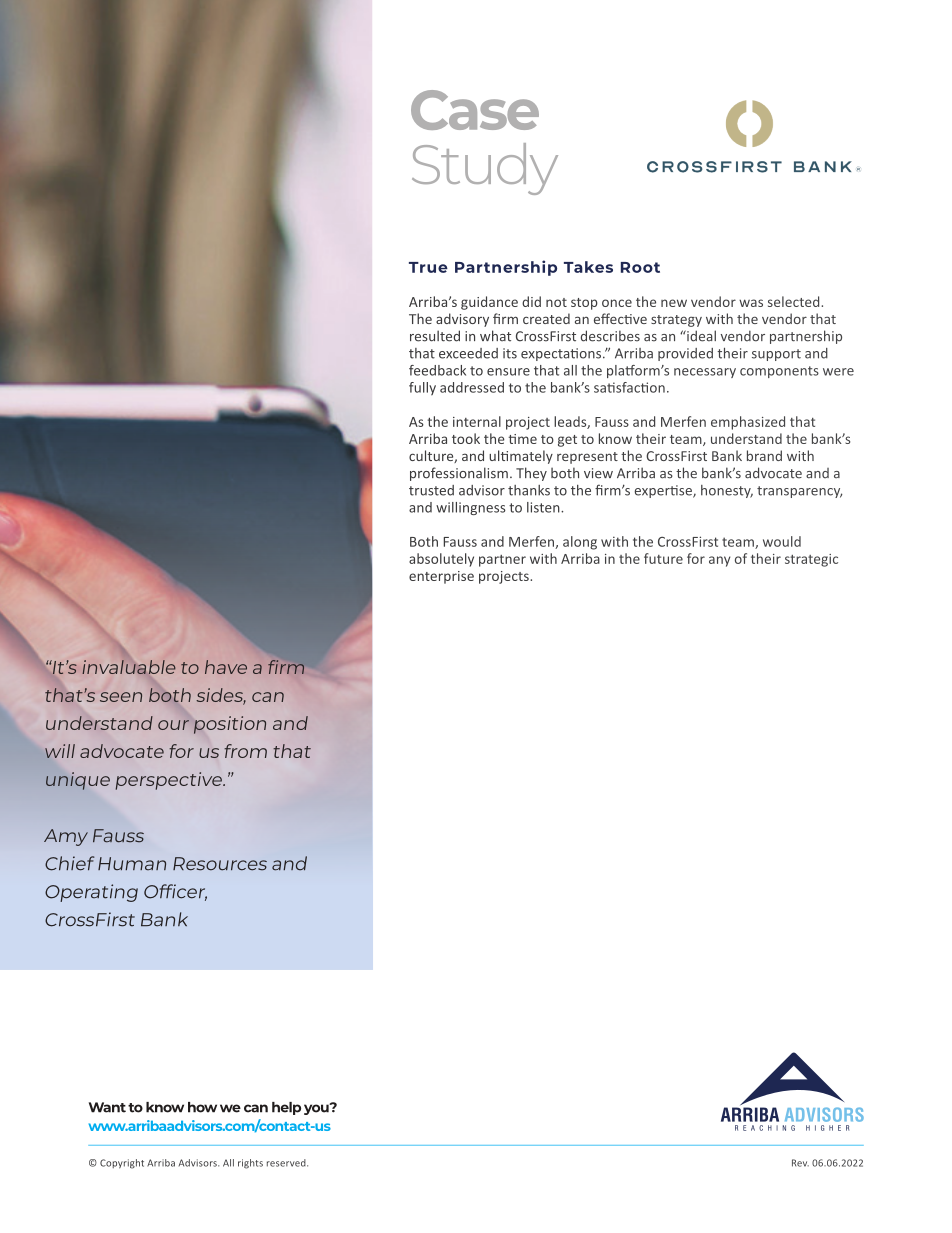 The image size is (952, 1233). Describe the element at coordinates (431, 490) in the image. I see `trusted` at that location.
